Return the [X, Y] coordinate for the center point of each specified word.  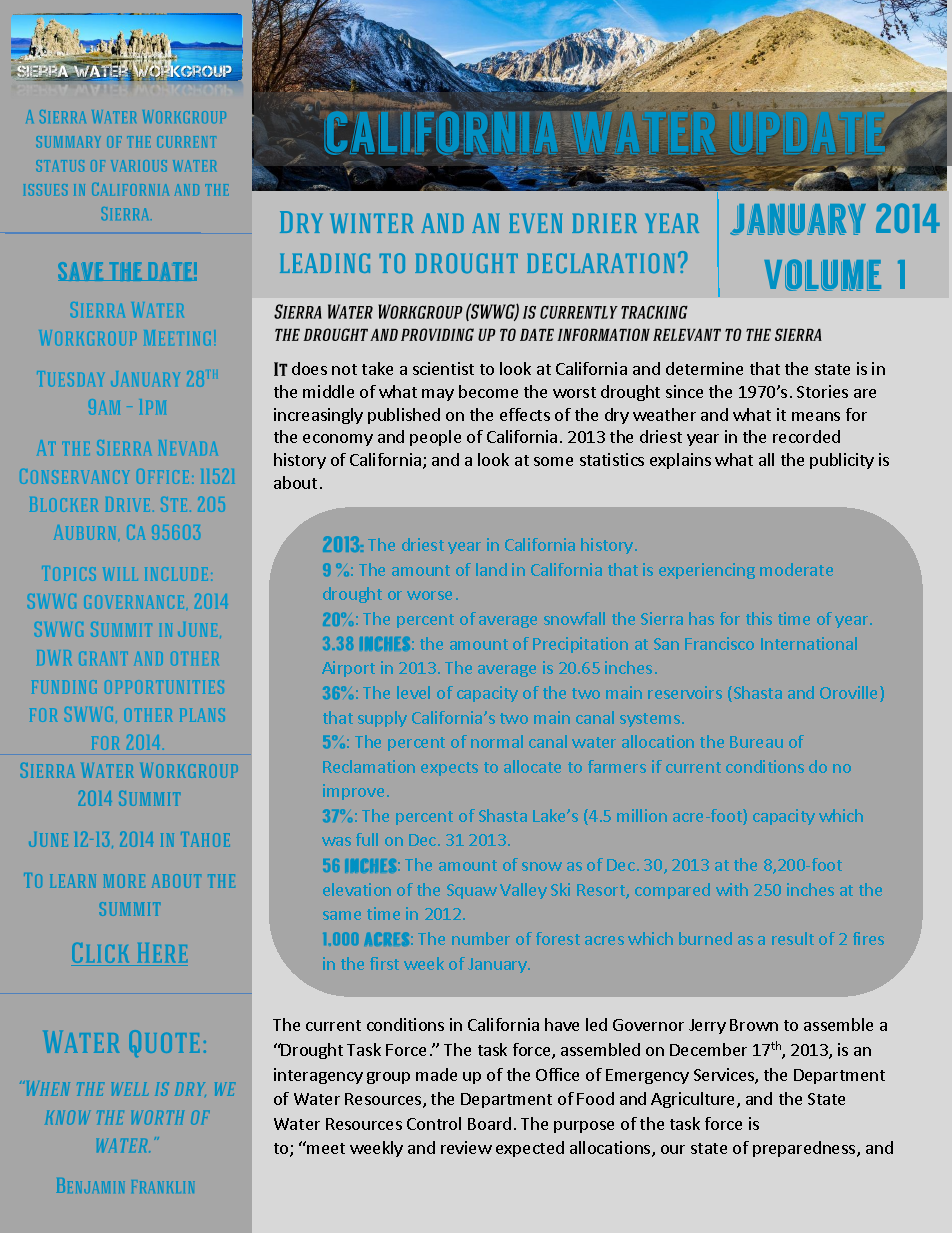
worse [429, 595]
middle [328, 391]
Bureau [756, 742]
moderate [796, 569]
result [793, 938]
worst [574, 392]
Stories [822, 391]
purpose [584, 1127]
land [491, 569]
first [384, 963]
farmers [617, 766]
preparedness [805, 1149]
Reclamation [369, 766]
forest [558, 938]
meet [325, 1147]
